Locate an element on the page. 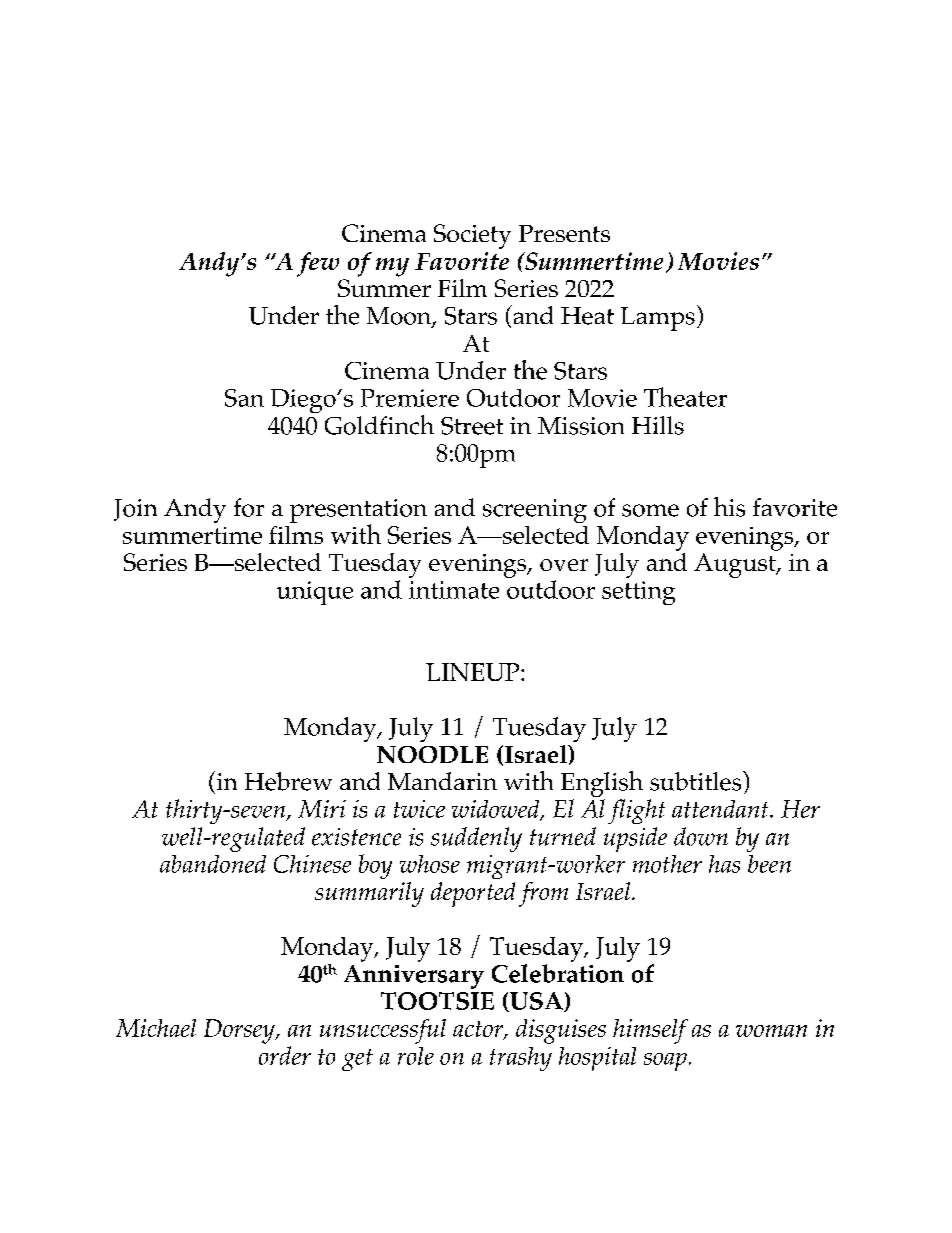 The image size is (952, 1233). Dorsey is located at coordinates (240, 1031).
